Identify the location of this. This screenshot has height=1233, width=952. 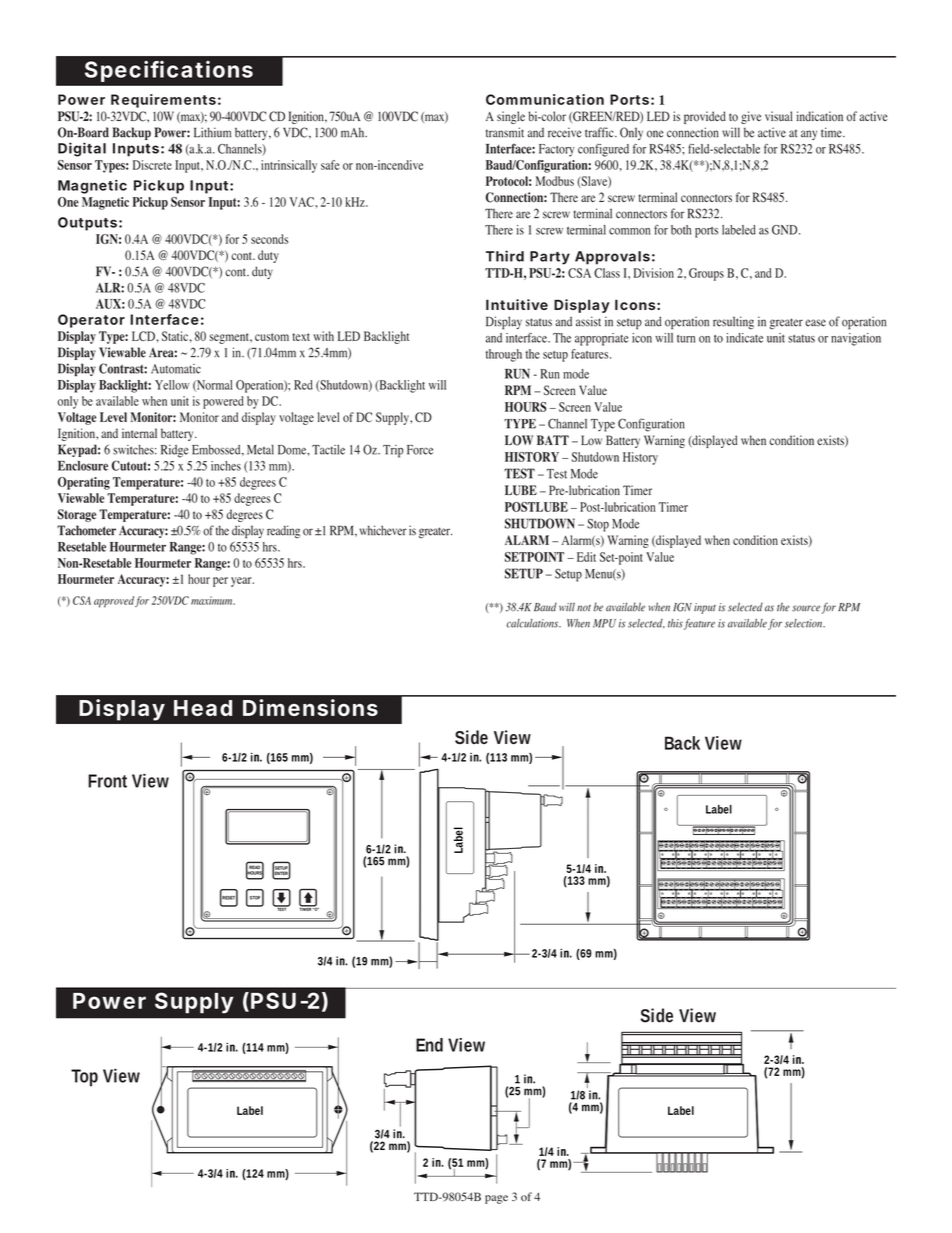
(675, 623).
